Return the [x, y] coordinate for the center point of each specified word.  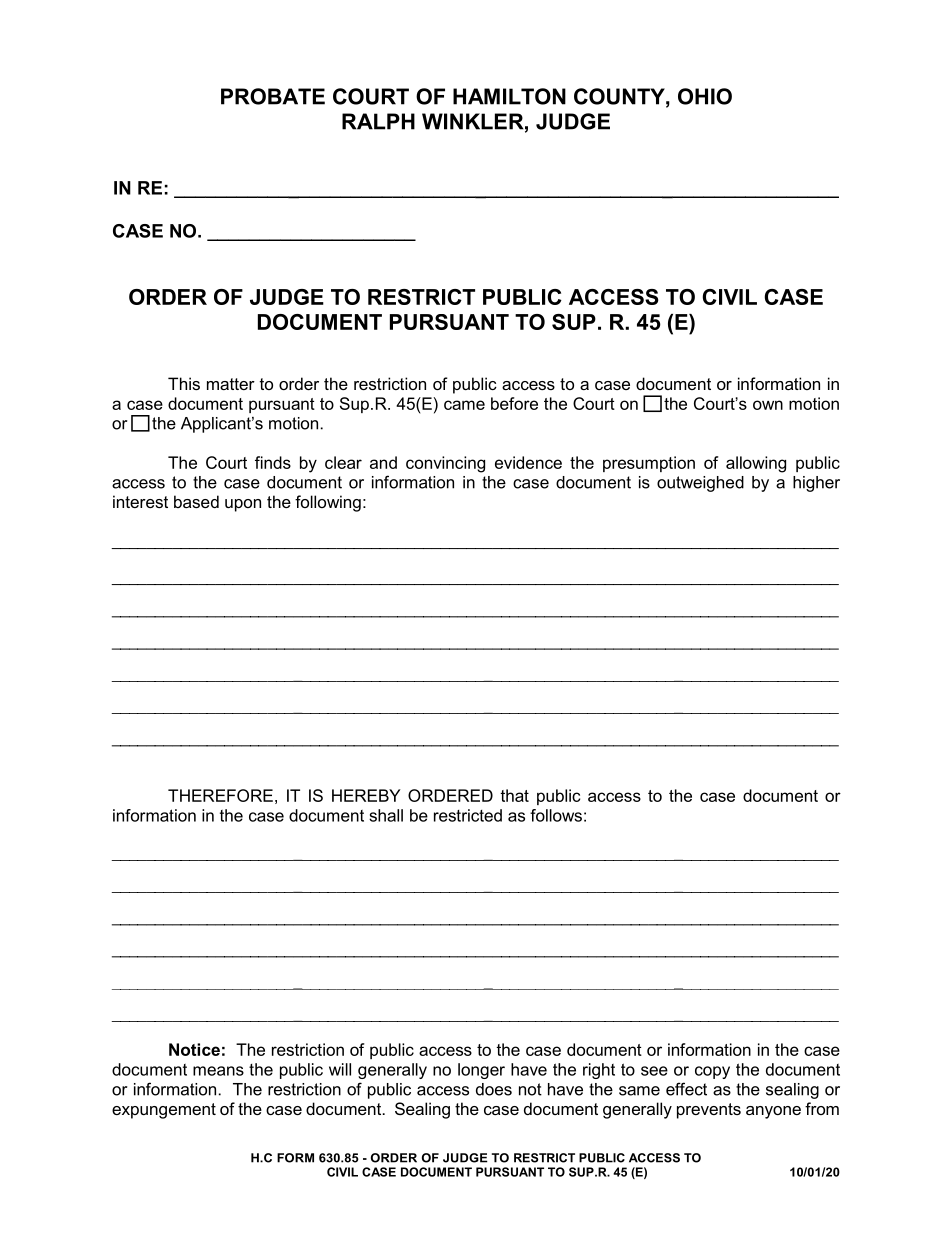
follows [556, 815]
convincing [445, 464]
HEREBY [366, 795]
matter [231, 384]
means [218, 1071]
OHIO [705, 96]
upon [243, 505]
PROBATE [273, 96]
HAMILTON [509, 96]
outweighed [700, 484]
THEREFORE [220, 795]
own [768, 405]
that [514, 795]
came [464, 405]
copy [712, 1072]
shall [386, 815]
